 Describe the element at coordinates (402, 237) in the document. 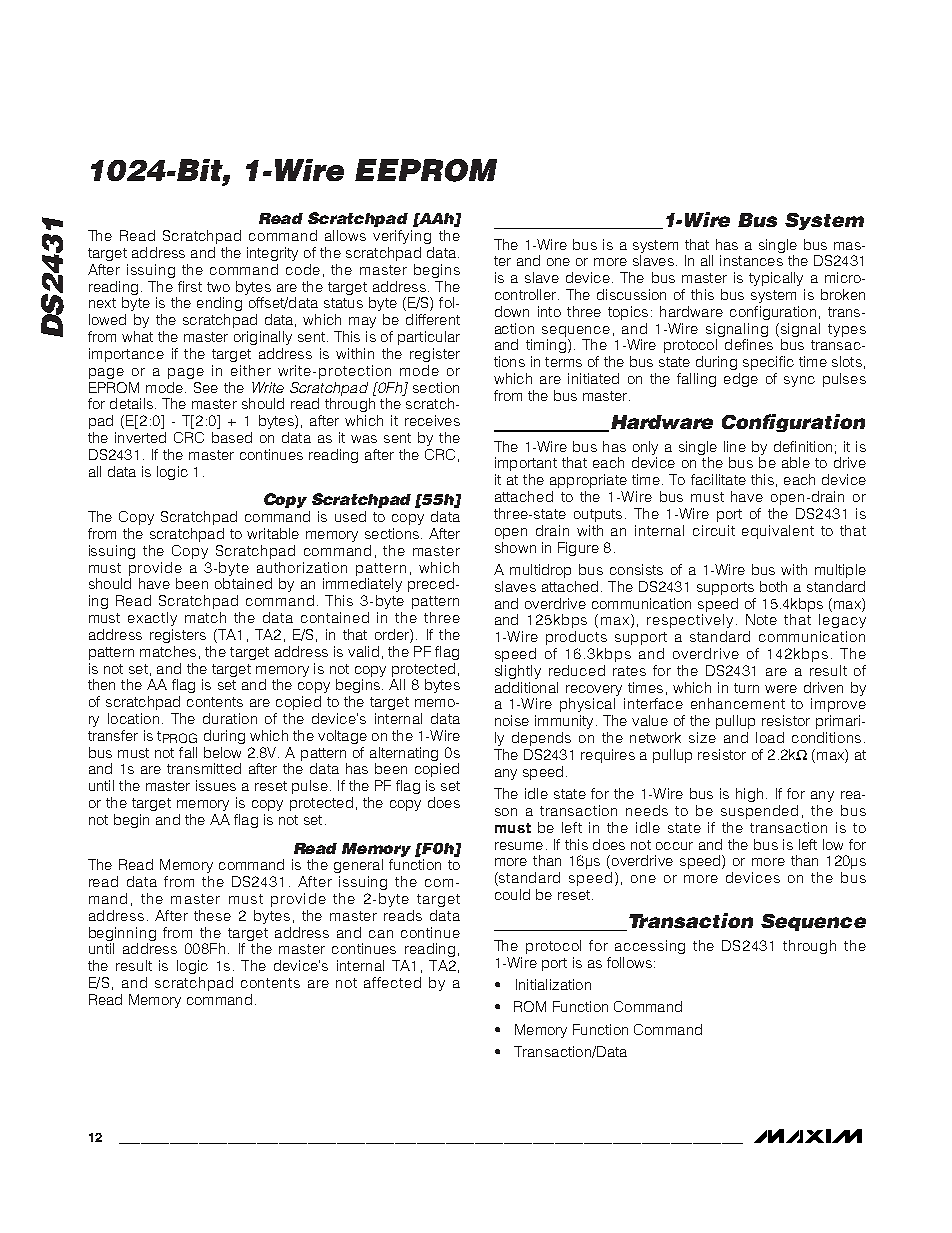

I see `verifying` at that location.
